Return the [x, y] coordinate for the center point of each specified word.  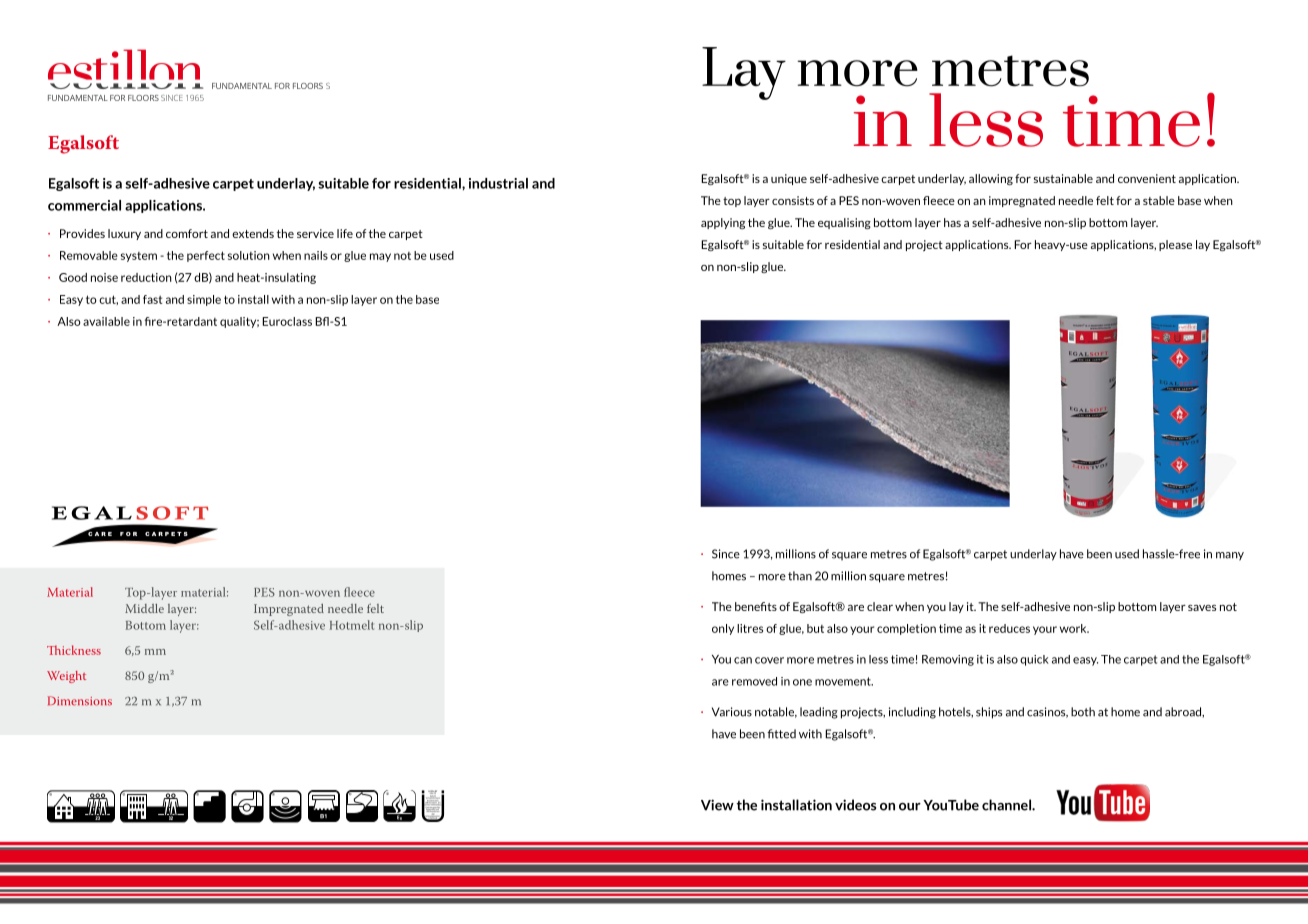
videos [855, 805]
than [800, 576]
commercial [84, 205]
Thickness [74, 650]
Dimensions [80, 701]
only [723, 629]
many [1230, 556]
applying [723, 223]
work [1074, 628]
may [380, 257]
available [106, 321]
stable [1159, 200]
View [717, 805]
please [1175, 245]
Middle [144, 608]
